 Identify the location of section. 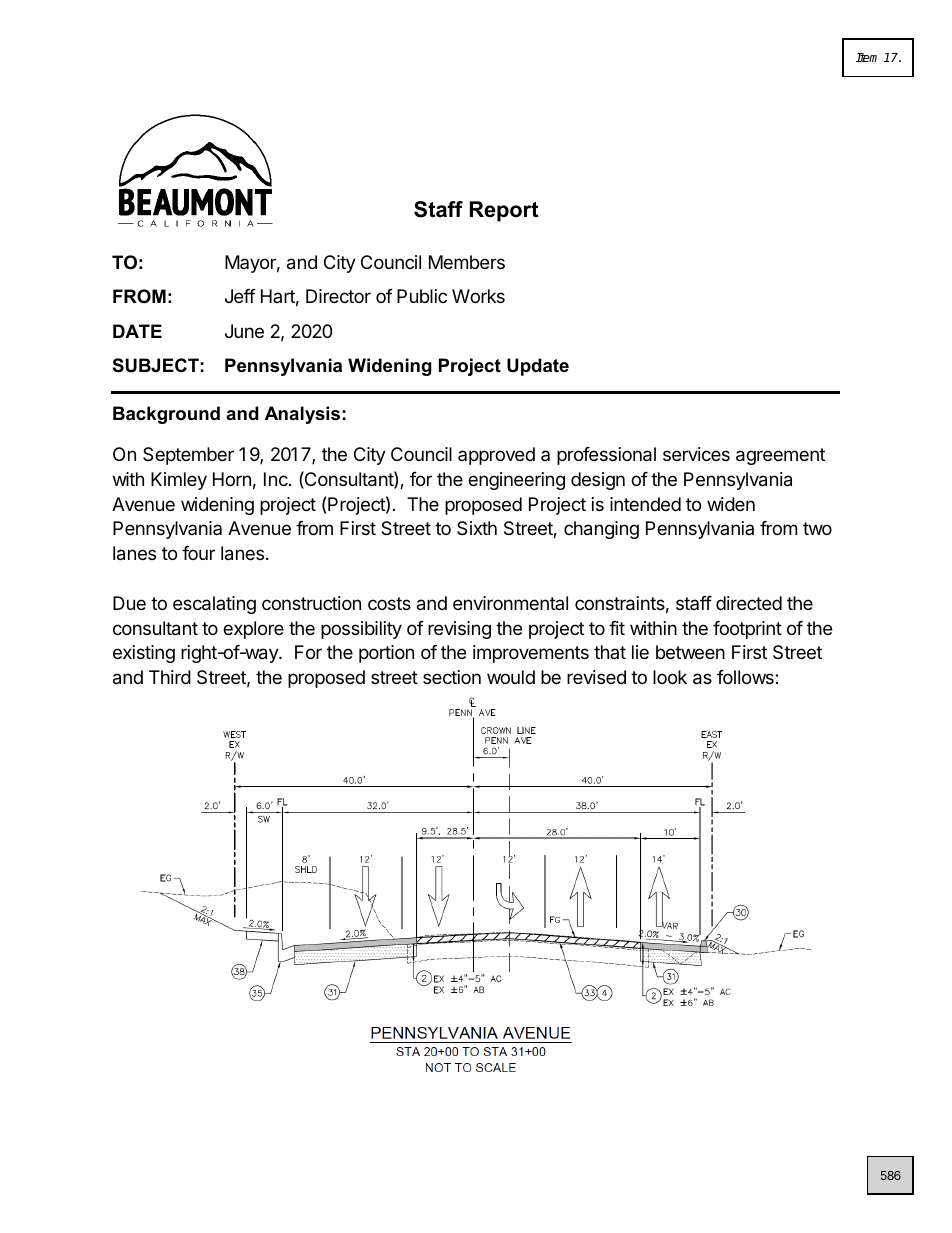
(452, 677).
